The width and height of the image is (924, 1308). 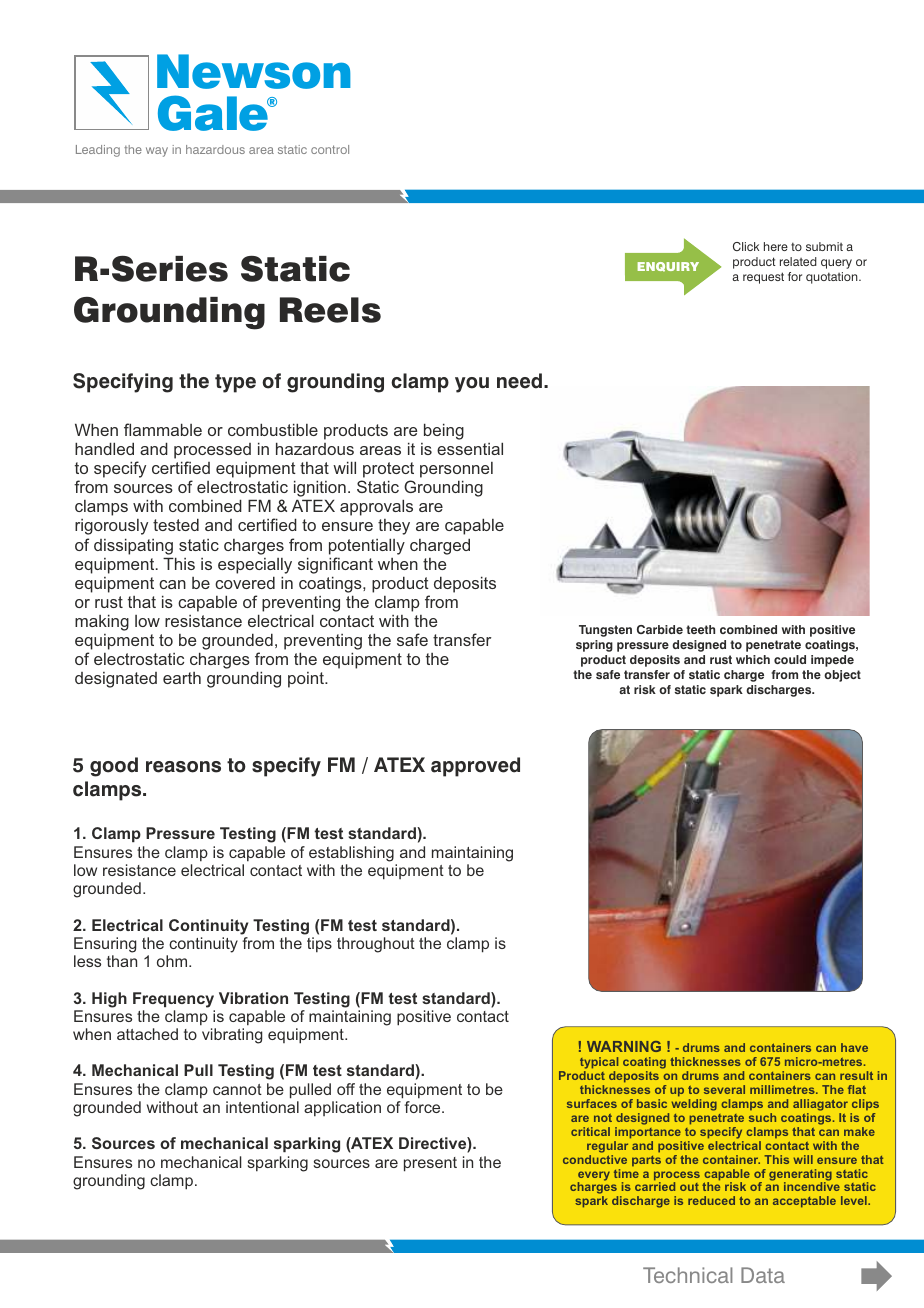 I want to click on present, so click(x=430, y=1164).
